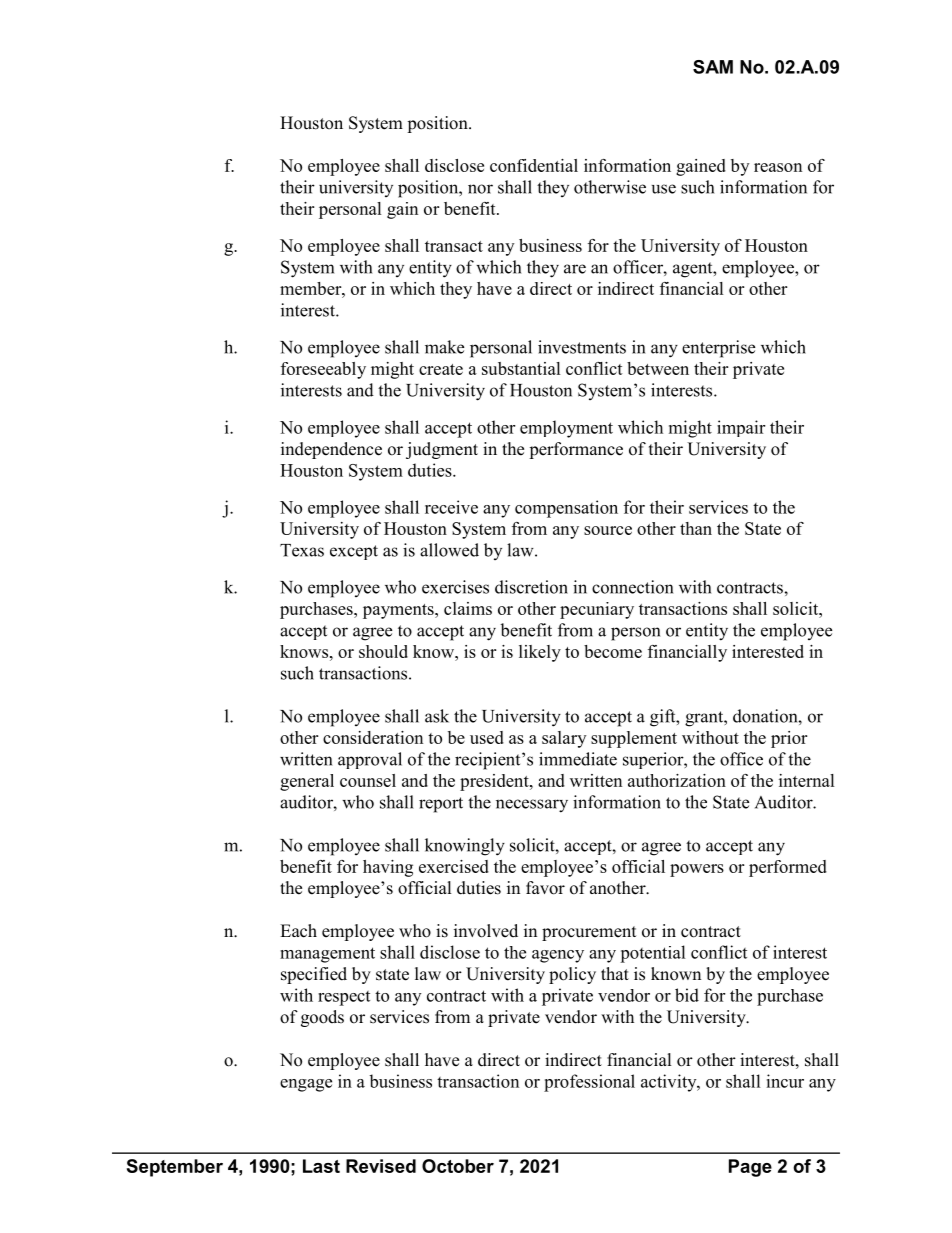 The height and width of the screenshot is (1233, 952). Describe the element at coordinates (331, 450) in the screenshot. I see `independence` at that location.
